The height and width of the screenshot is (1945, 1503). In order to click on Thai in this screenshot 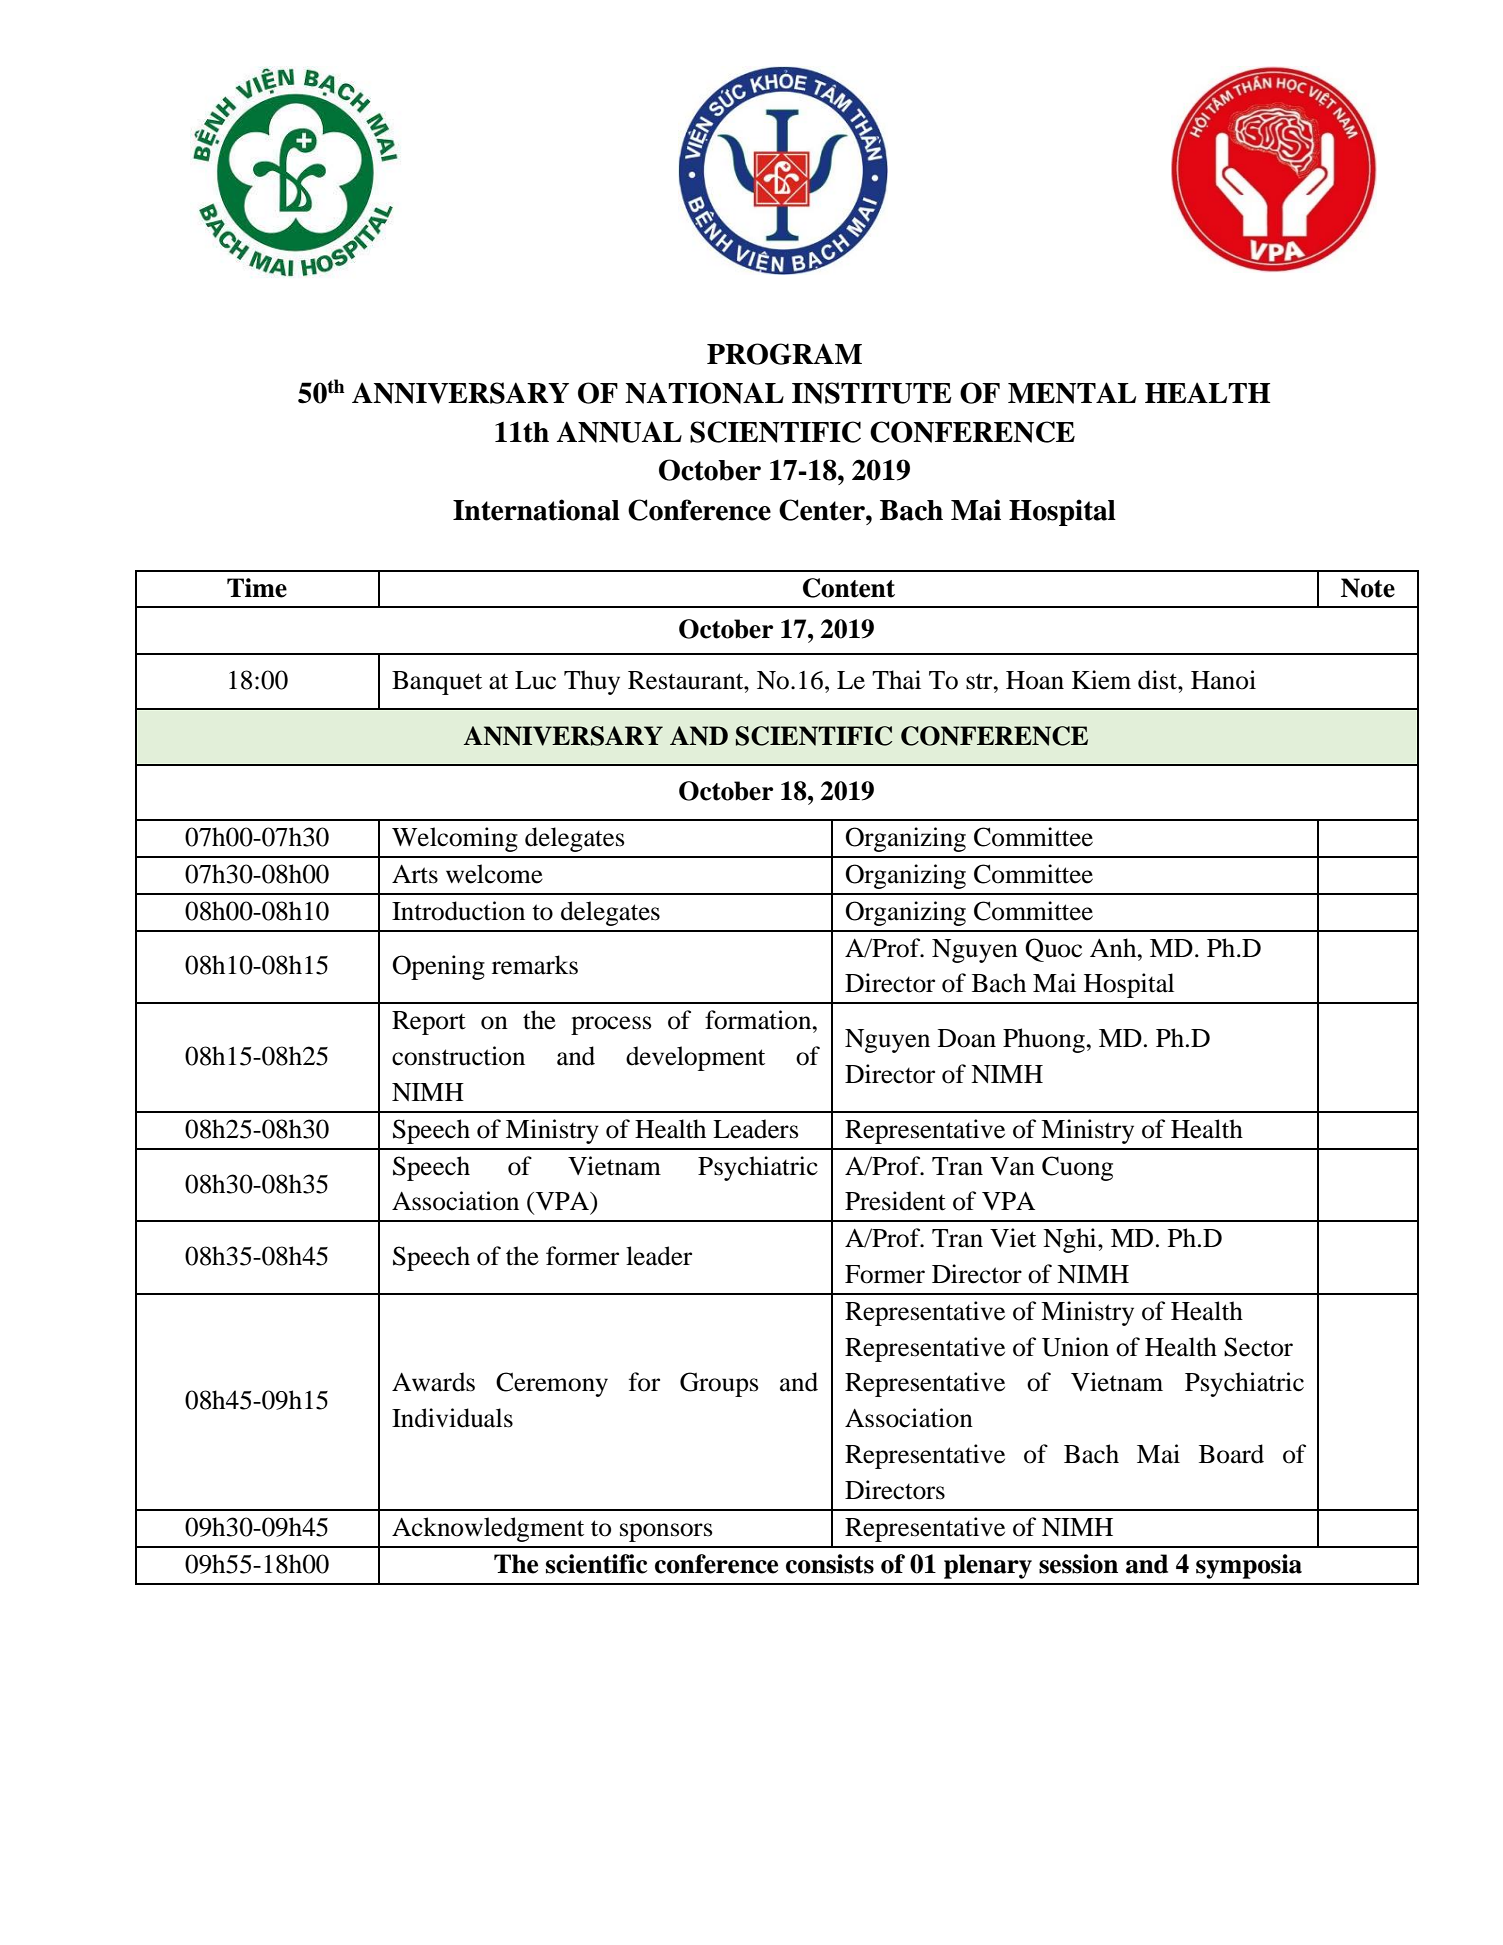, I will do `click(896, 680)`.
